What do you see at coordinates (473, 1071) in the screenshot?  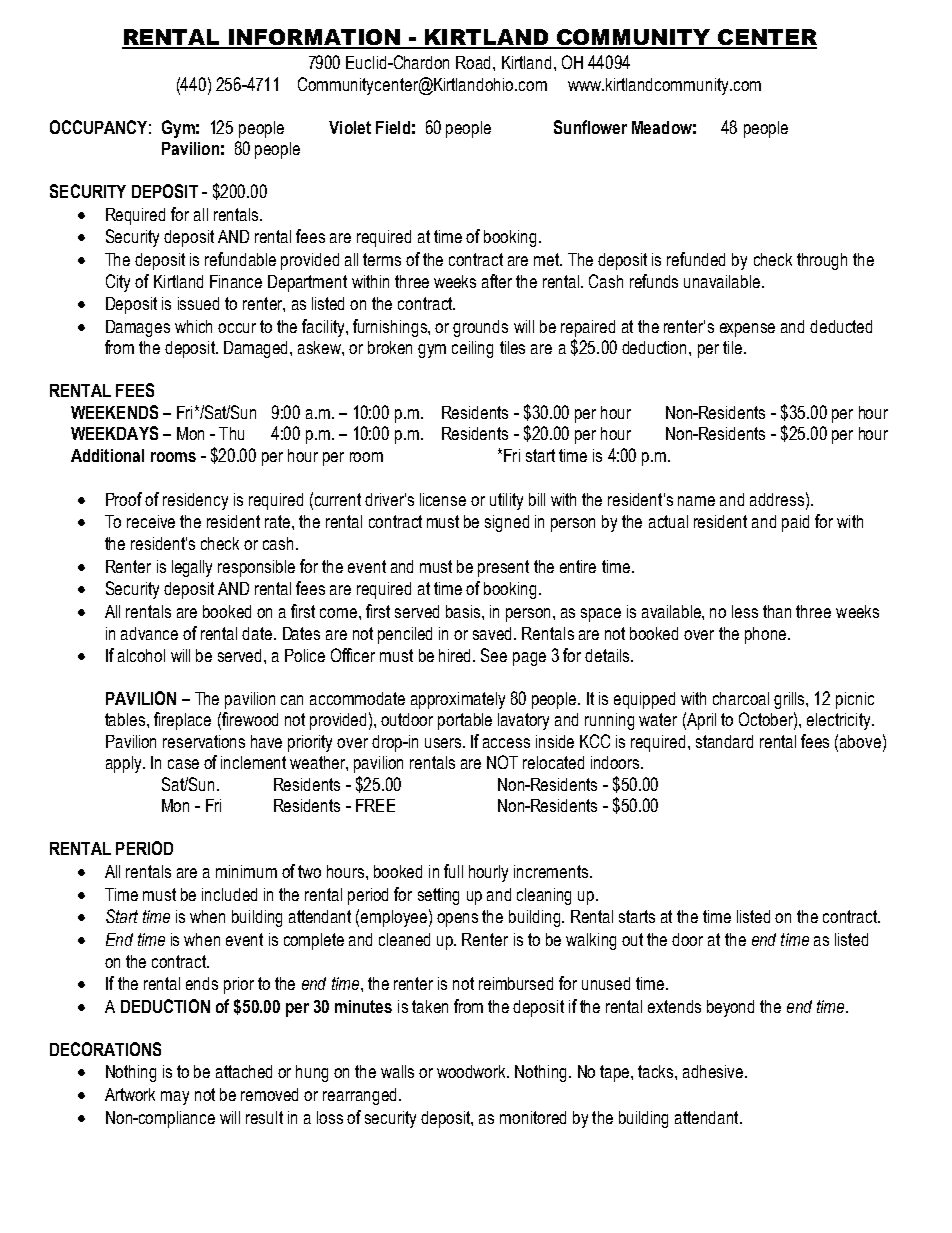 I see `woodwork` at bounding box center [473, 1071].
